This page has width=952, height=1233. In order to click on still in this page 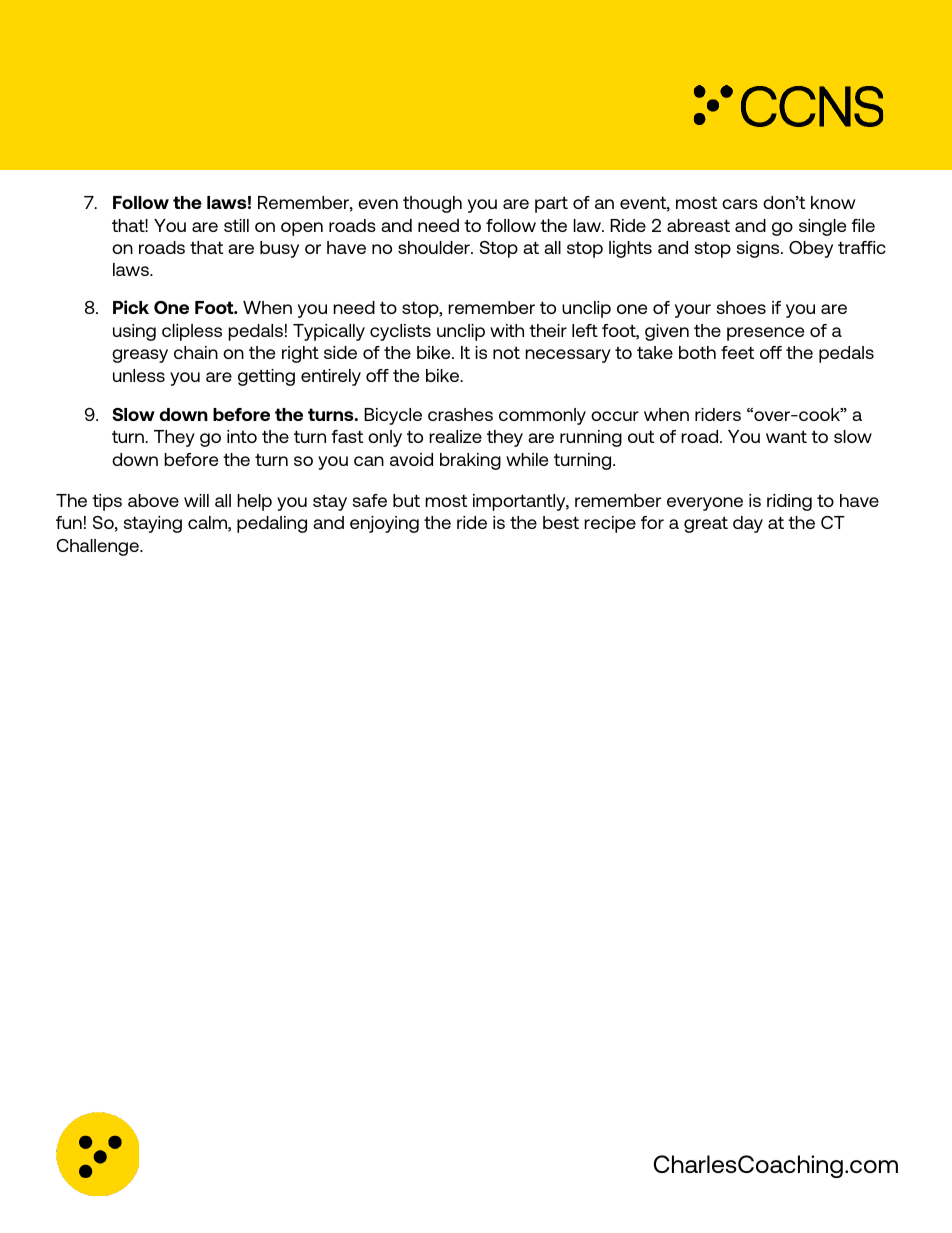, I will do `click(236, 225)`.
